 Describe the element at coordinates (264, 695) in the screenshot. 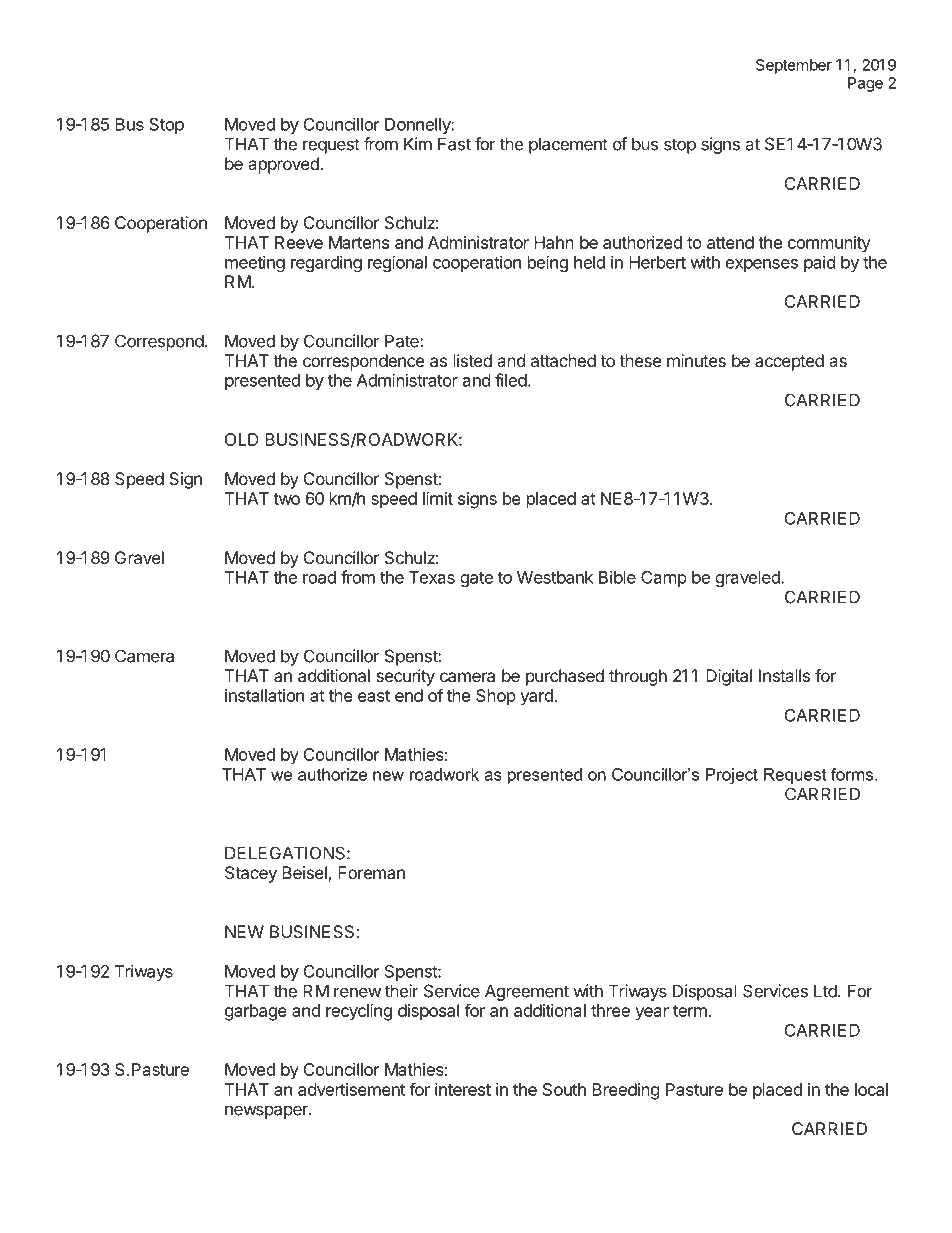

I see `installation` at that location.
